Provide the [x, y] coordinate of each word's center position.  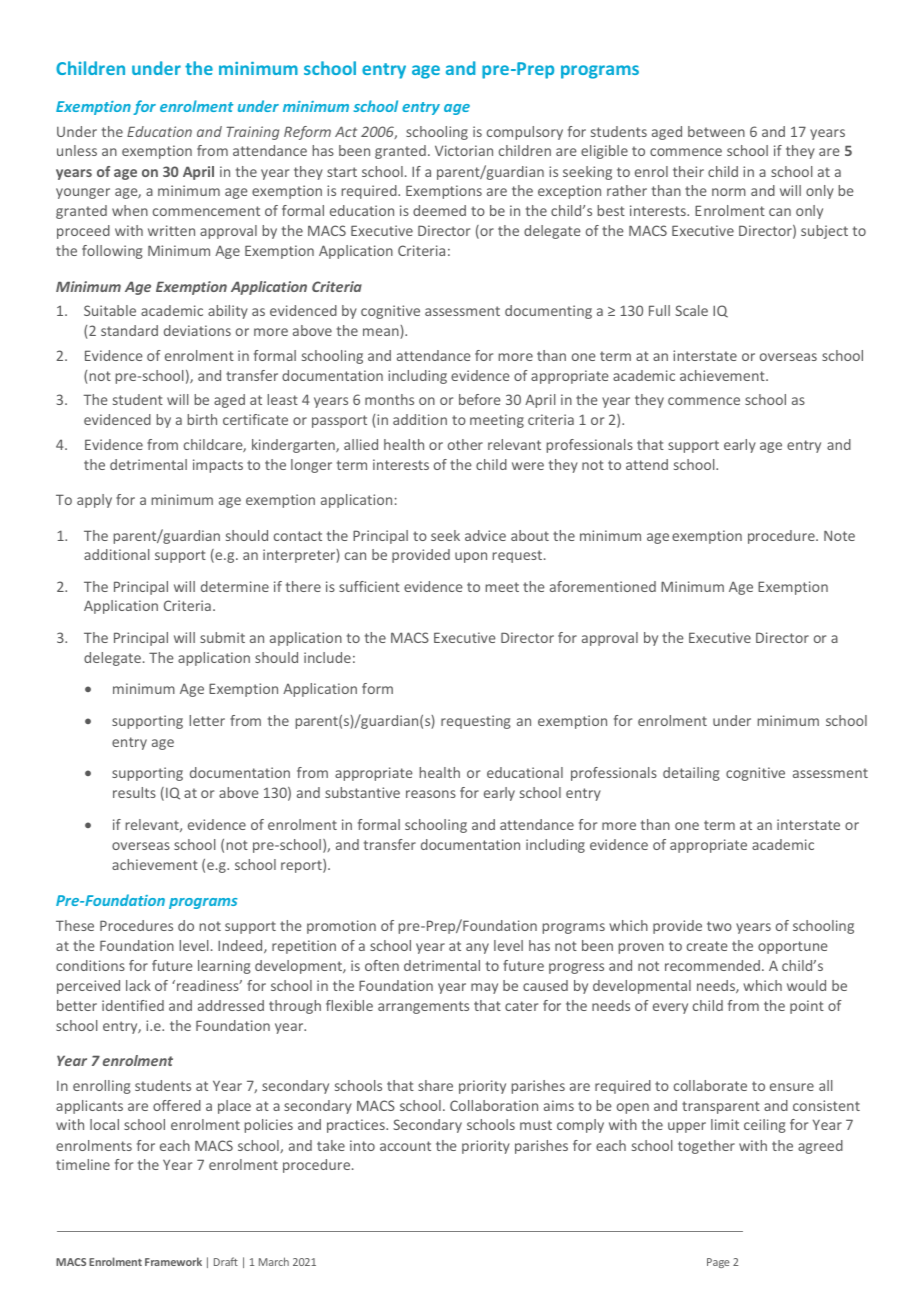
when [130, 210]
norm [729, 192]
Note [839, 535]
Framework [173, 1261]
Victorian [464, 150]
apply [94, 501]
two [719, 926]
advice [485, 535]
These [75, 925]
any [477, 948]
